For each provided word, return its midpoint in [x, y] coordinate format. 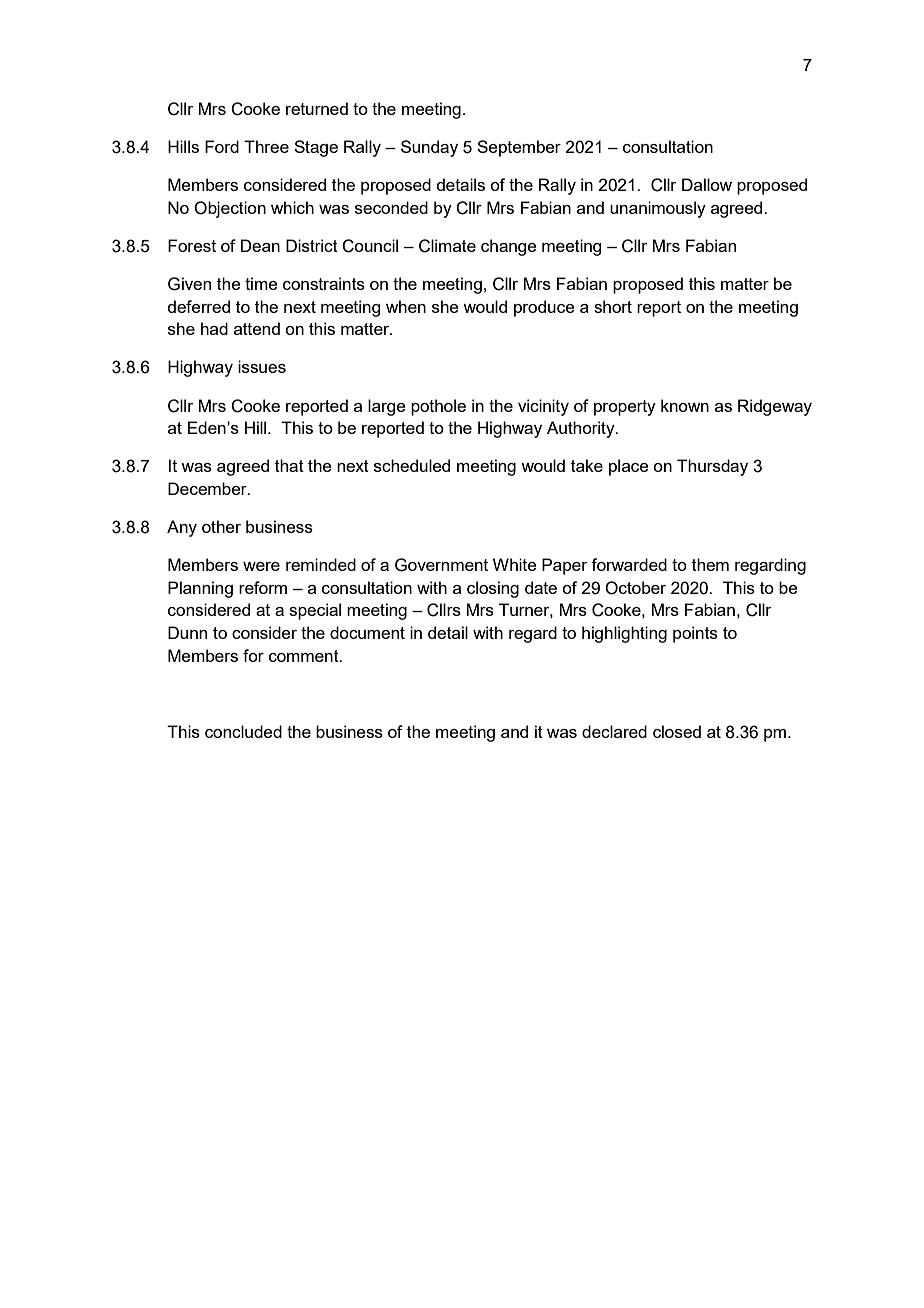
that [289, 465]
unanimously [658, 209]
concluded [243, 731]
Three [266, 146]
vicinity [543, 407]
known [685, 405]
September [519, 148]
